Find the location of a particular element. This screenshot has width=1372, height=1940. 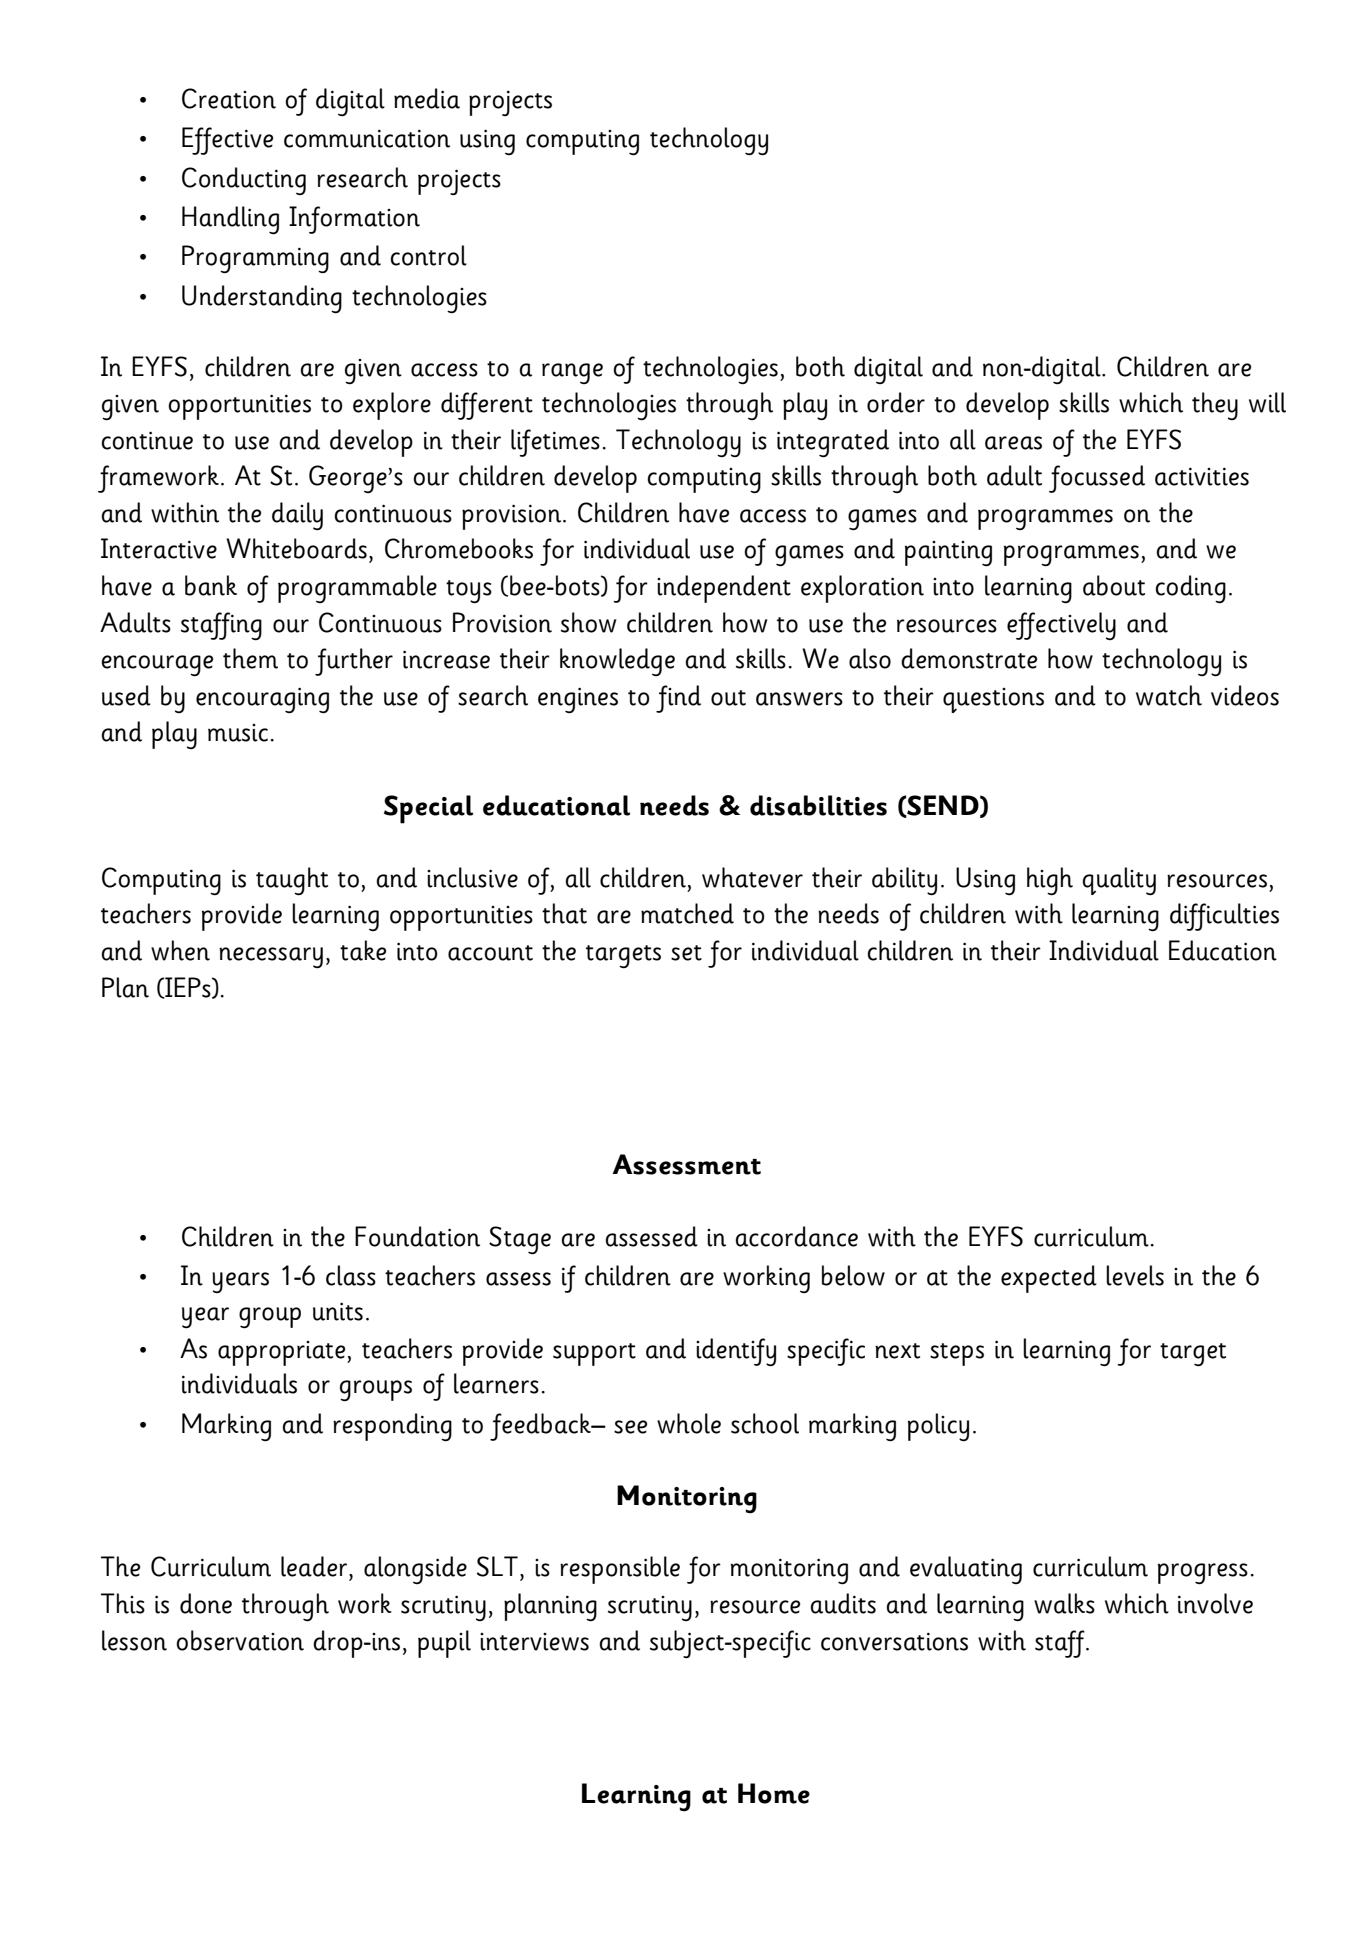

Home is located at coordinates (774, 1793).
